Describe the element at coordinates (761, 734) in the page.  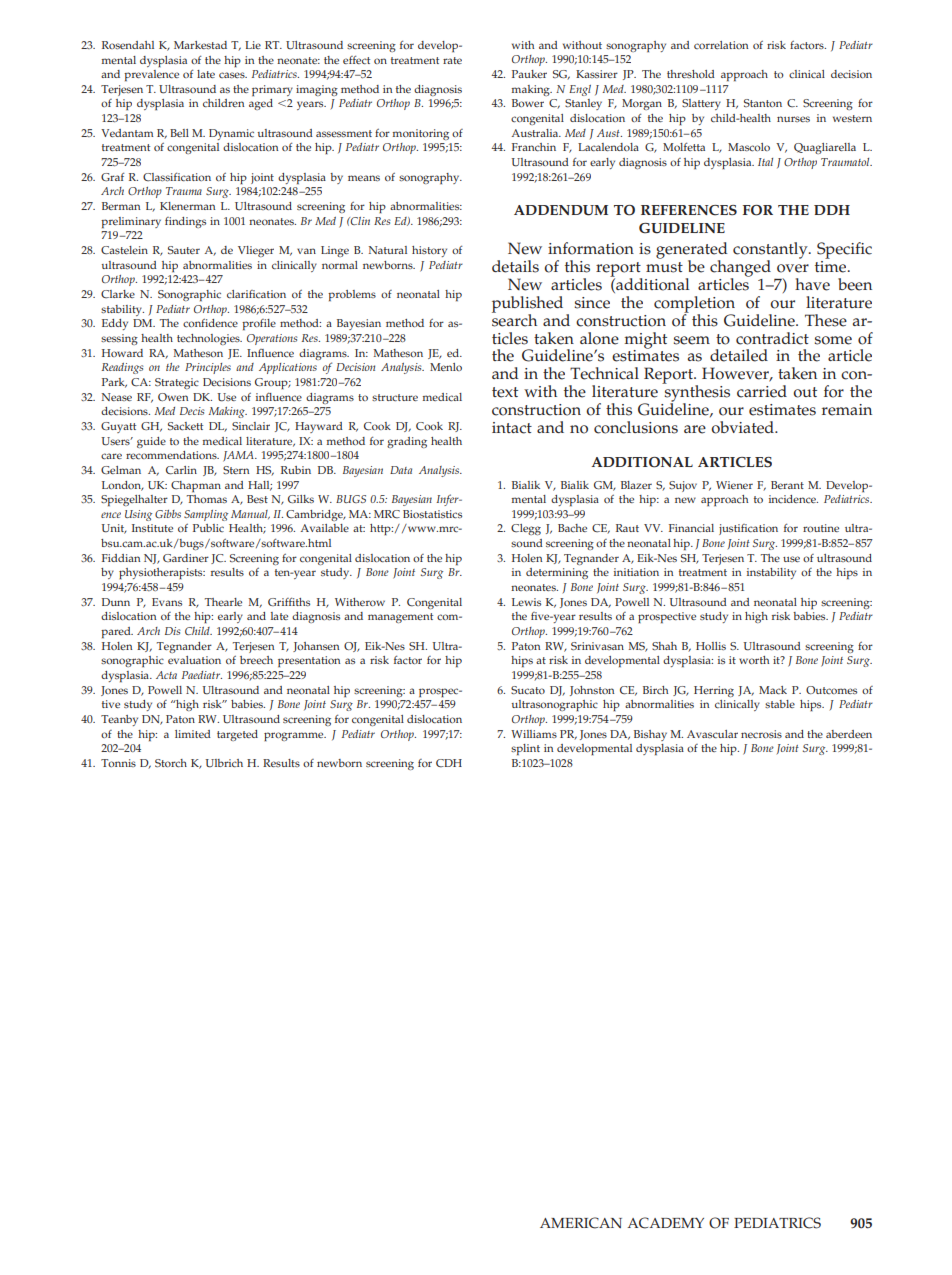
I see `necrosis` at that location.
